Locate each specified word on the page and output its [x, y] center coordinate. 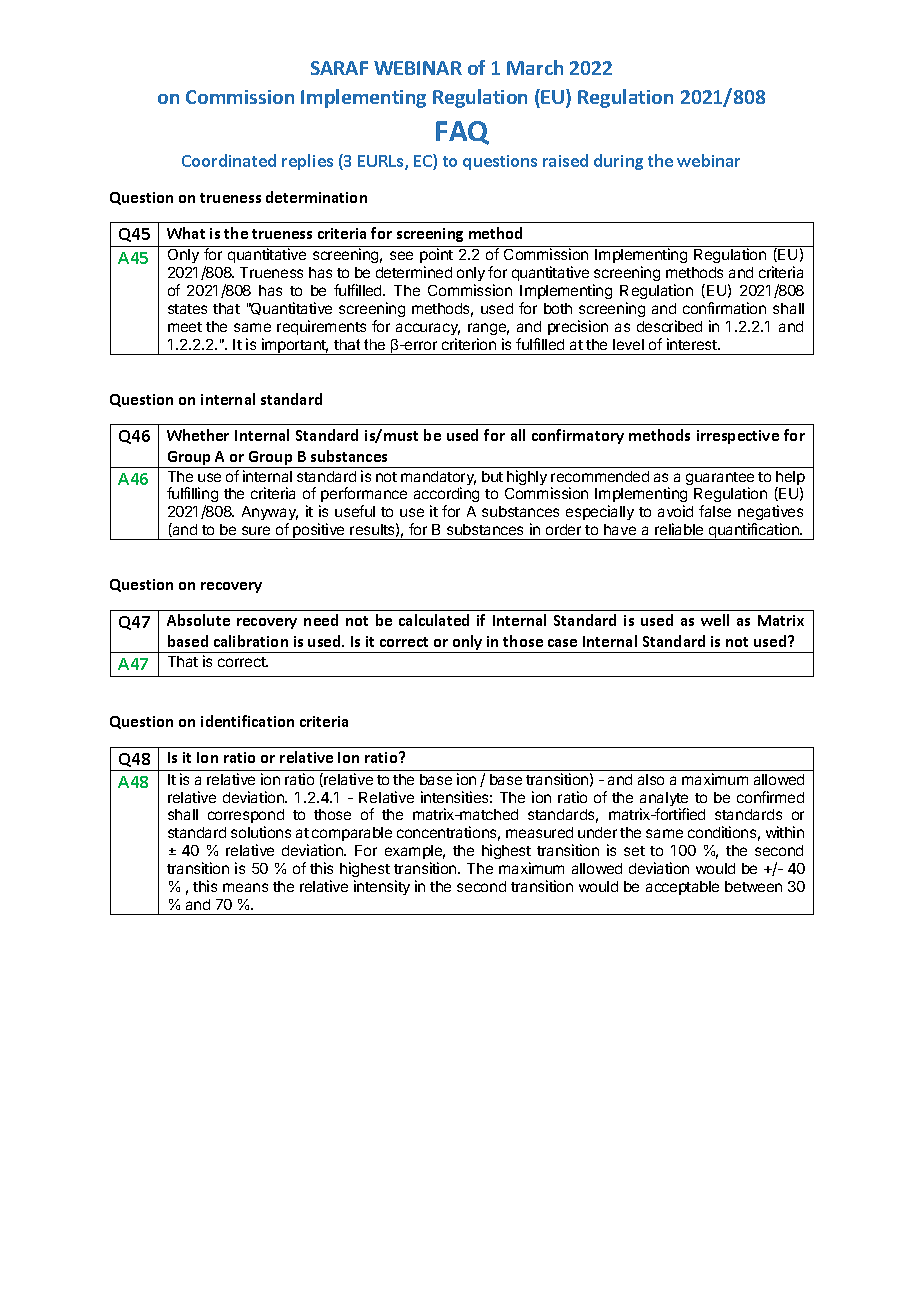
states [187, 309]
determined [414, 272]
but [492, 476]
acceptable [682, 888]
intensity [382, 887]
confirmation [724, 308]
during [618, 162]
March [535, 67]
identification [247, 721]
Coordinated [229, 160]
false [715, 511]
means [245, 887]
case [562, 643]
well [715, 620]
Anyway [270, 515]
